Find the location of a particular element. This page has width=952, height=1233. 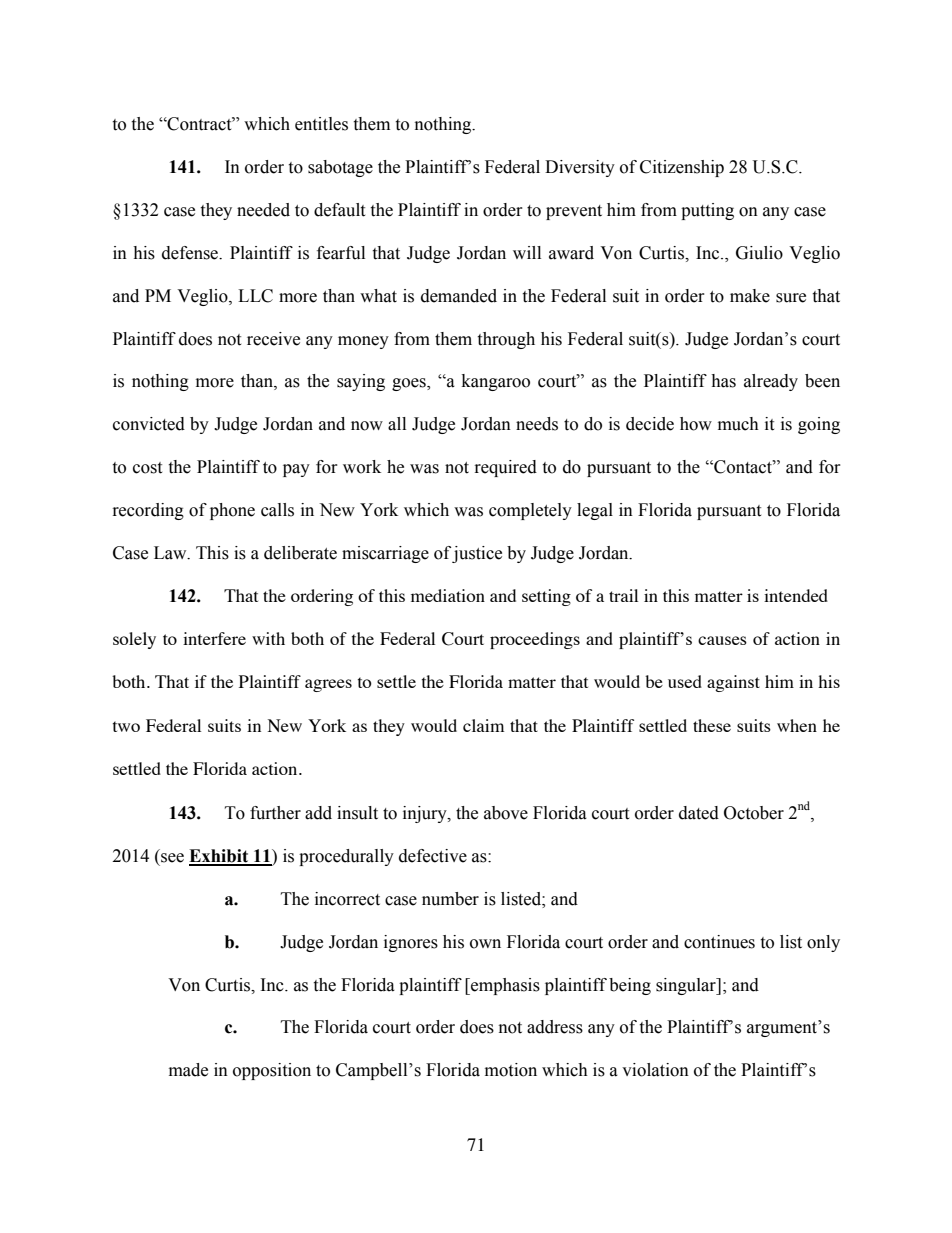

violation is located at coordinates (655, 1070).
